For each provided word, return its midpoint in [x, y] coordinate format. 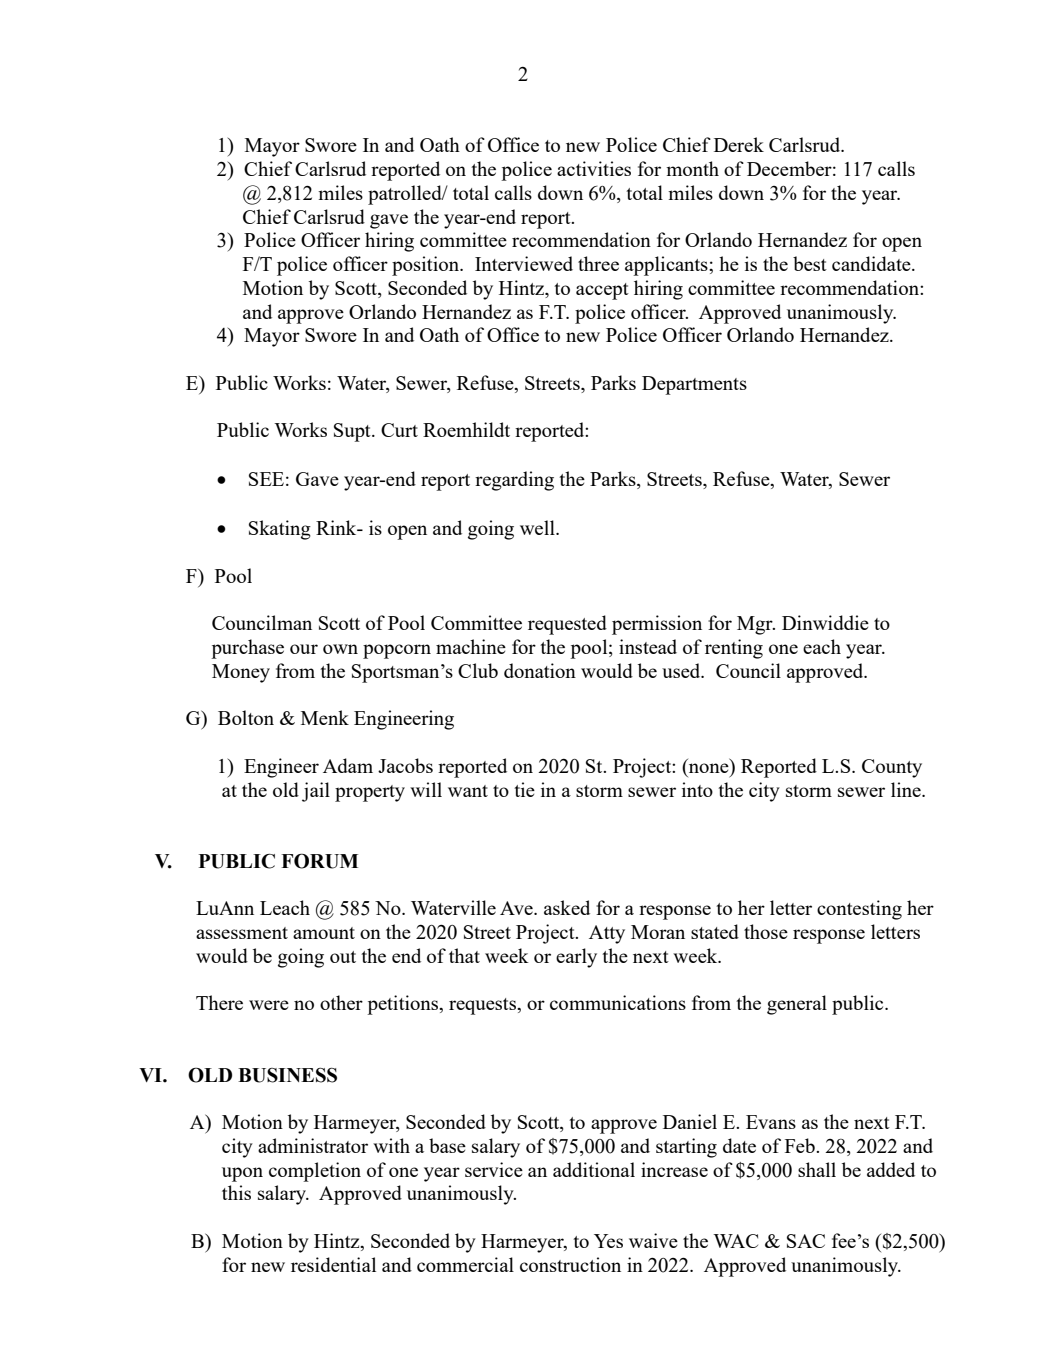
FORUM [319, 861]
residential [333, 1264]
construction [570, 1264]
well [538, 527]
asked [567, 907]
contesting [859, 910]
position [427, 266]
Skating [280, 530]
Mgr [756, 625]
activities [594, 168]
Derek [739, 144]
